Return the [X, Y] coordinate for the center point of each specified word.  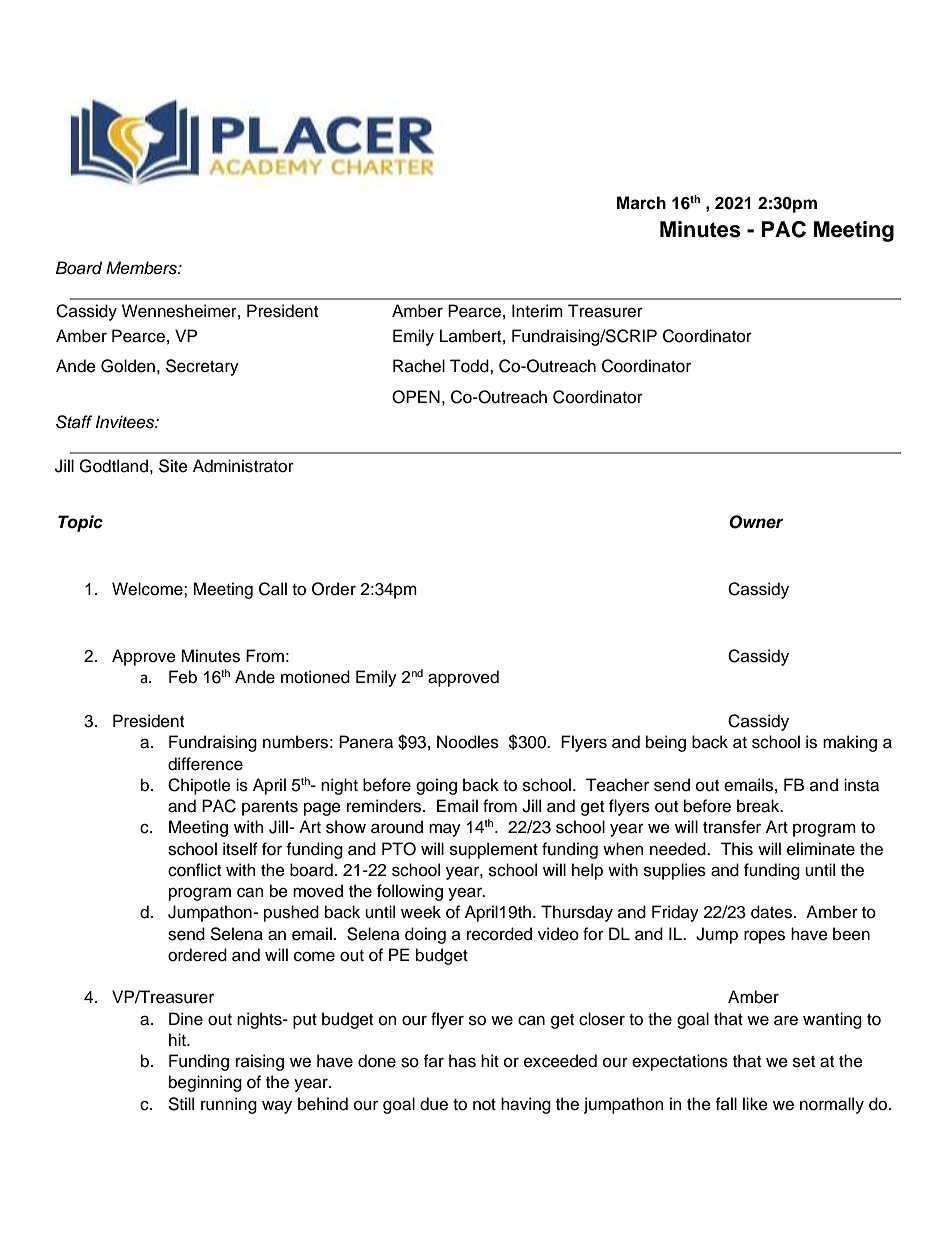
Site [173, 466]
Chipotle [199, 786]
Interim [537, 311]
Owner [756, 522]
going [436, 786]
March [641, 203]
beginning [205, 1083]
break [759, 806]
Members [142, 268]
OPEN [416, 397]
